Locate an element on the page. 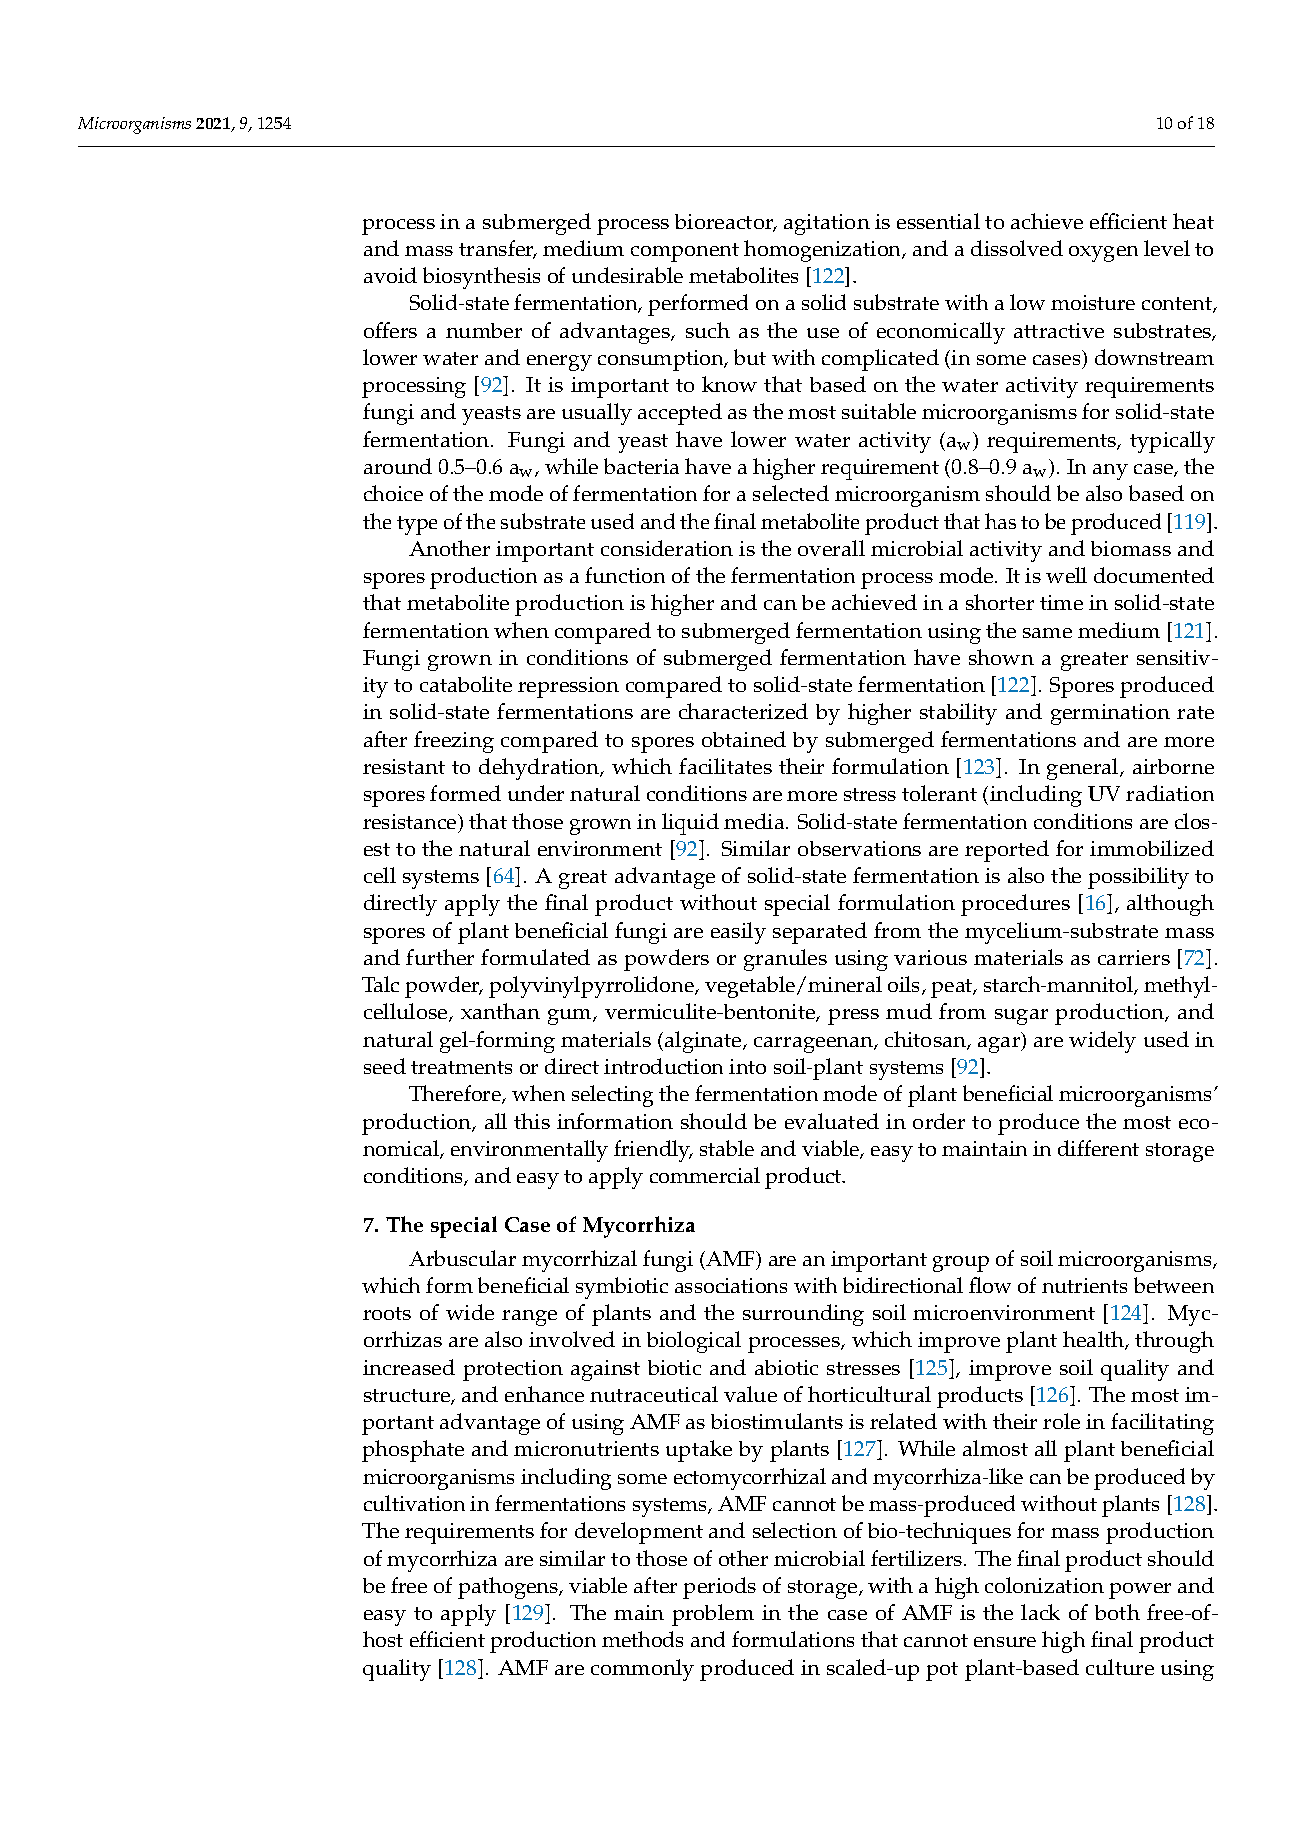 This document has width=1293, height=1829. this is located at coordinates (532, 1121).
